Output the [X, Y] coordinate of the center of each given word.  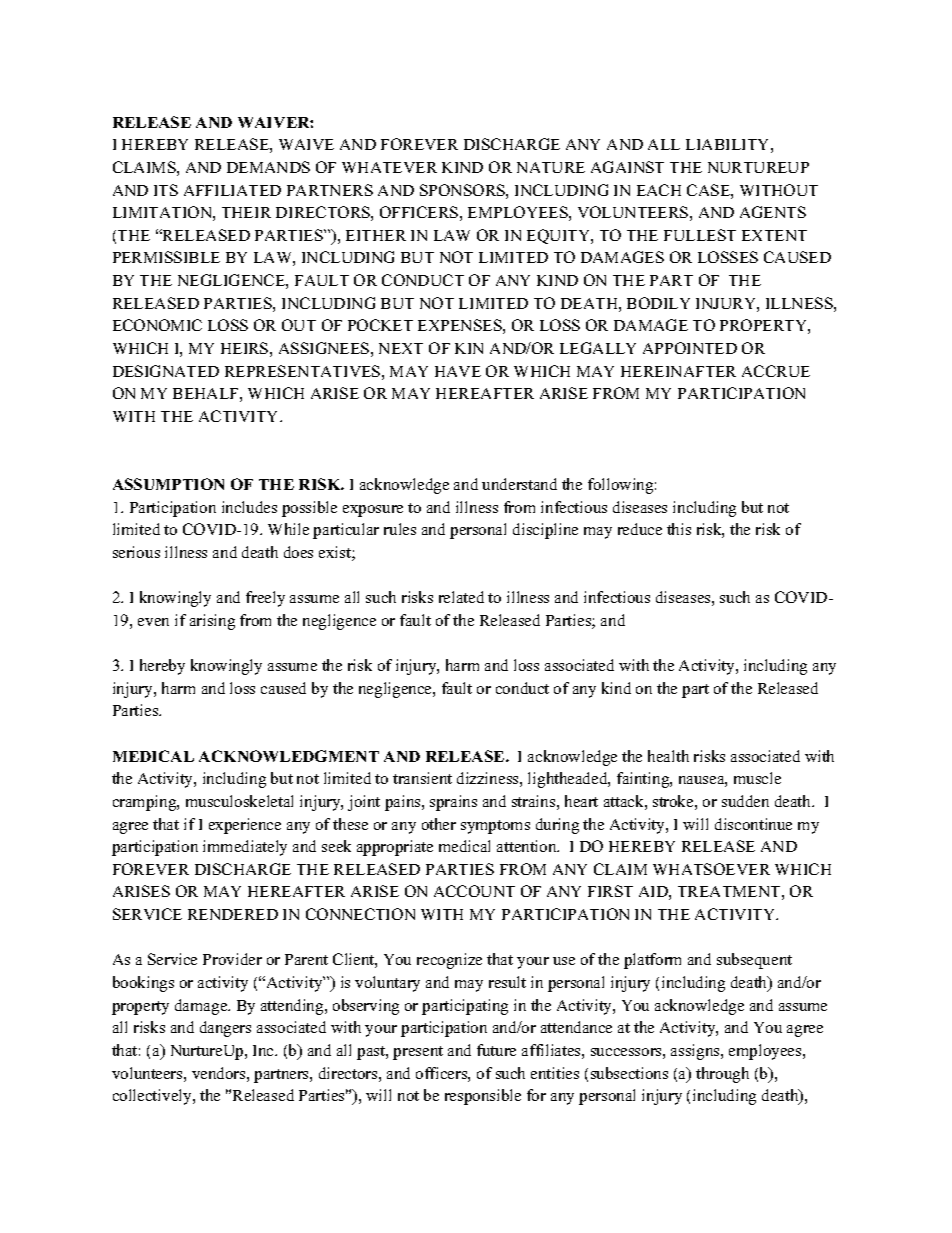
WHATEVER [389, 167]
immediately [245, 848]
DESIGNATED [166, 371]
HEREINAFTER [678, 371]
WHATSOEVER [711, 869]
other [439, 824]
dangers [225, 1029]
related [461, 597]
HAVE [458, 371]
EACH [659, 190]
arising [212, 622]
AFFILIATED [232, 190]
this [679, 529]
